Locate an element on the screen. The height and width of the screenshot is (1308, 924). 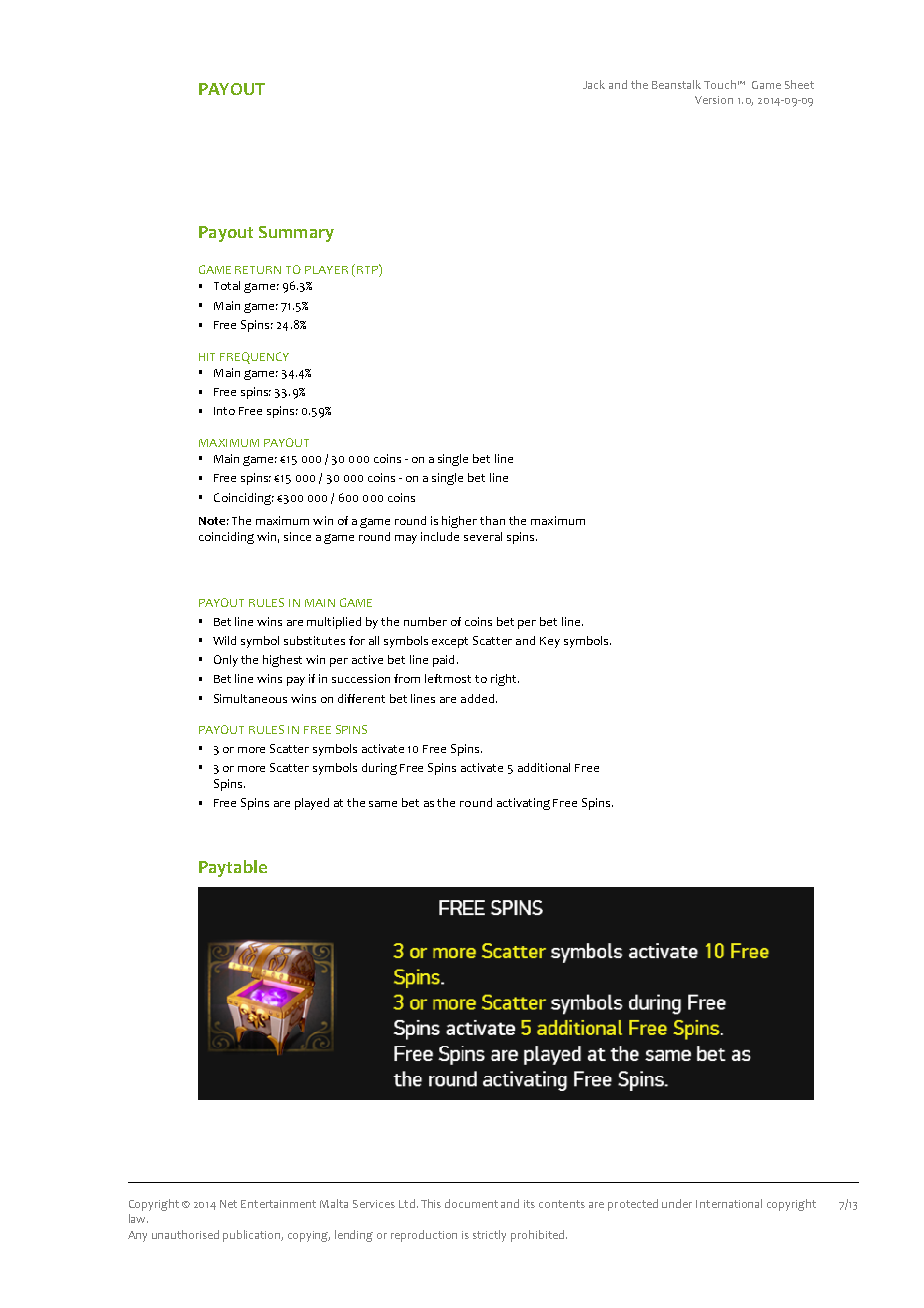
International is located at coordinates (729, 1203).
